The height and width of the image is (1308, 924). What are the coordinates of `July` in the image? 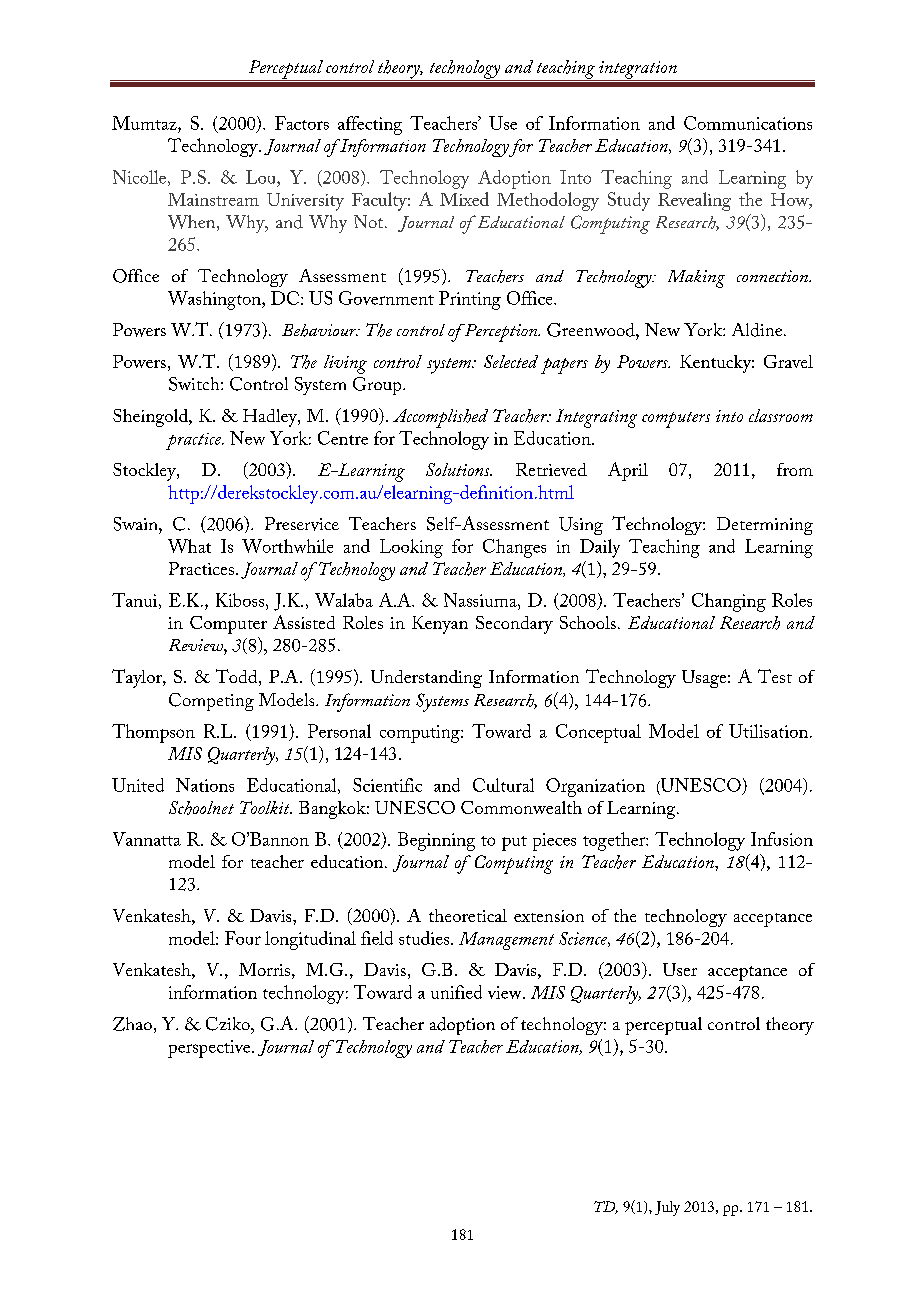 It's located at (667, 1208).
